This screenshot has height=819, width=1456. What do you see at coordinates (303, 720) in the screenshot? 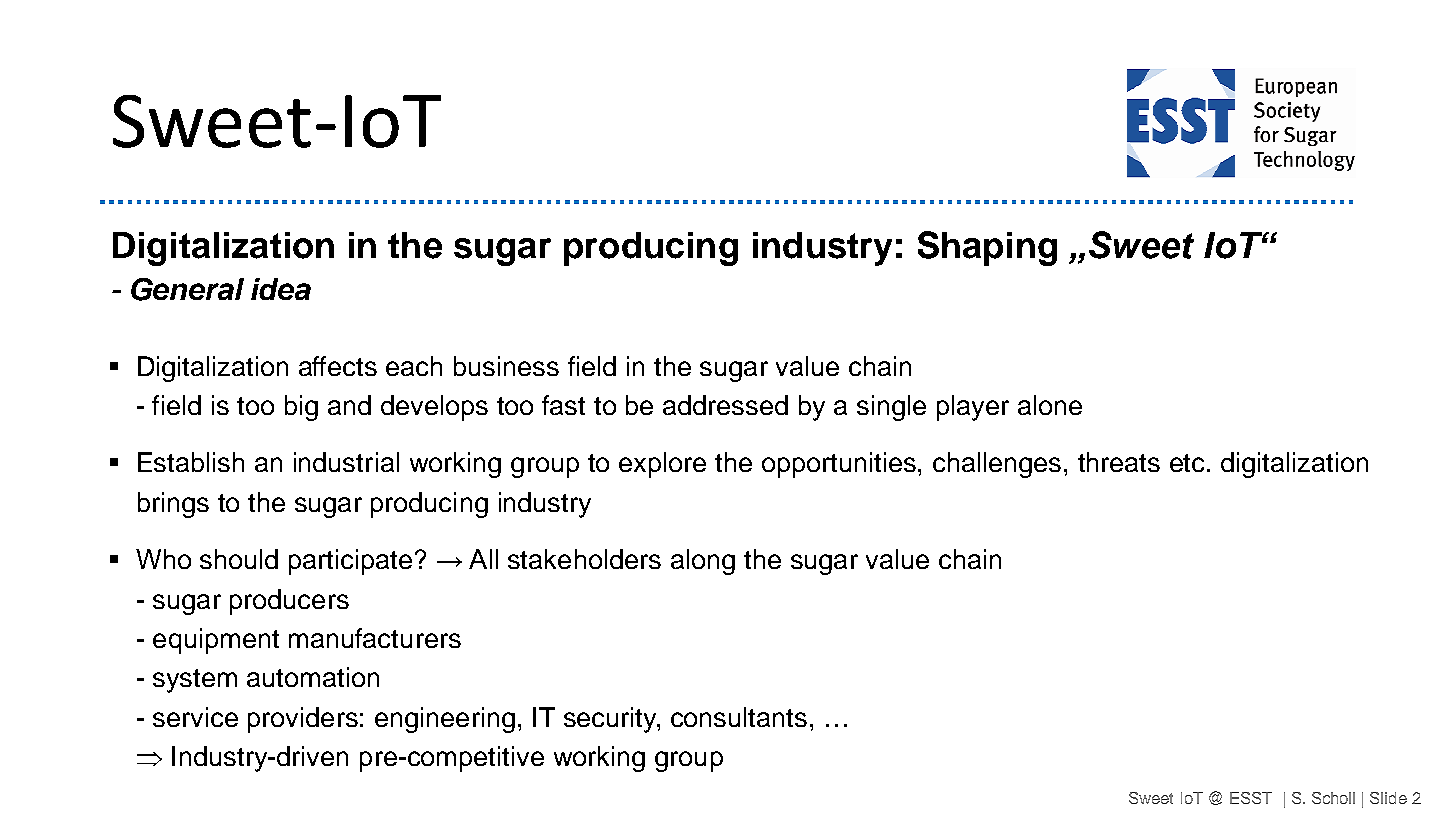
I see `providers` at bounding box center [303, 720].
